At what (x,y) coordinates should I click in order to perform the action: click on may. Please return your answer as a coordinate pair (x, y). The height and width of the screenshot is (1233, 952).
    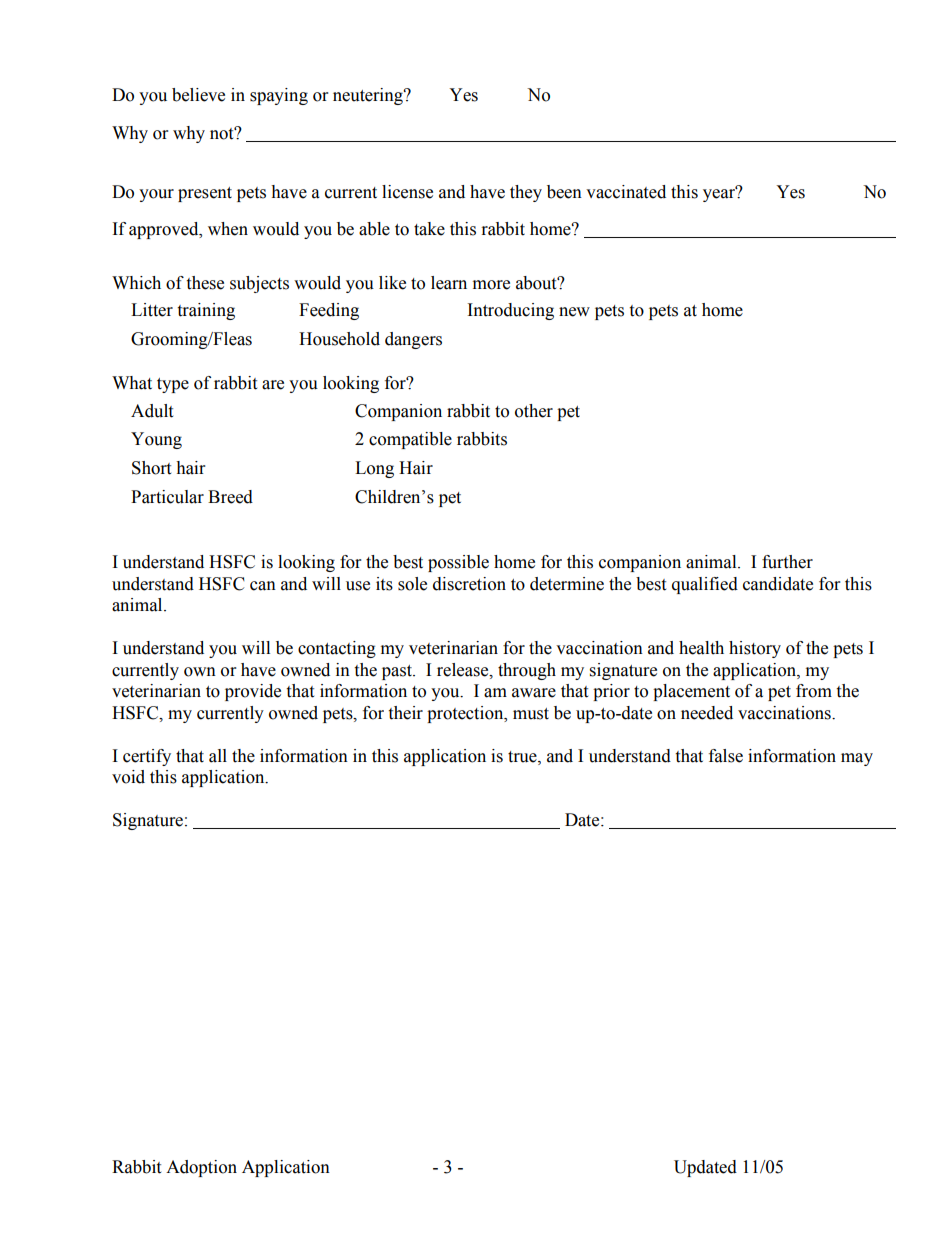
    Looking at the image, I should click on (857, 759).
